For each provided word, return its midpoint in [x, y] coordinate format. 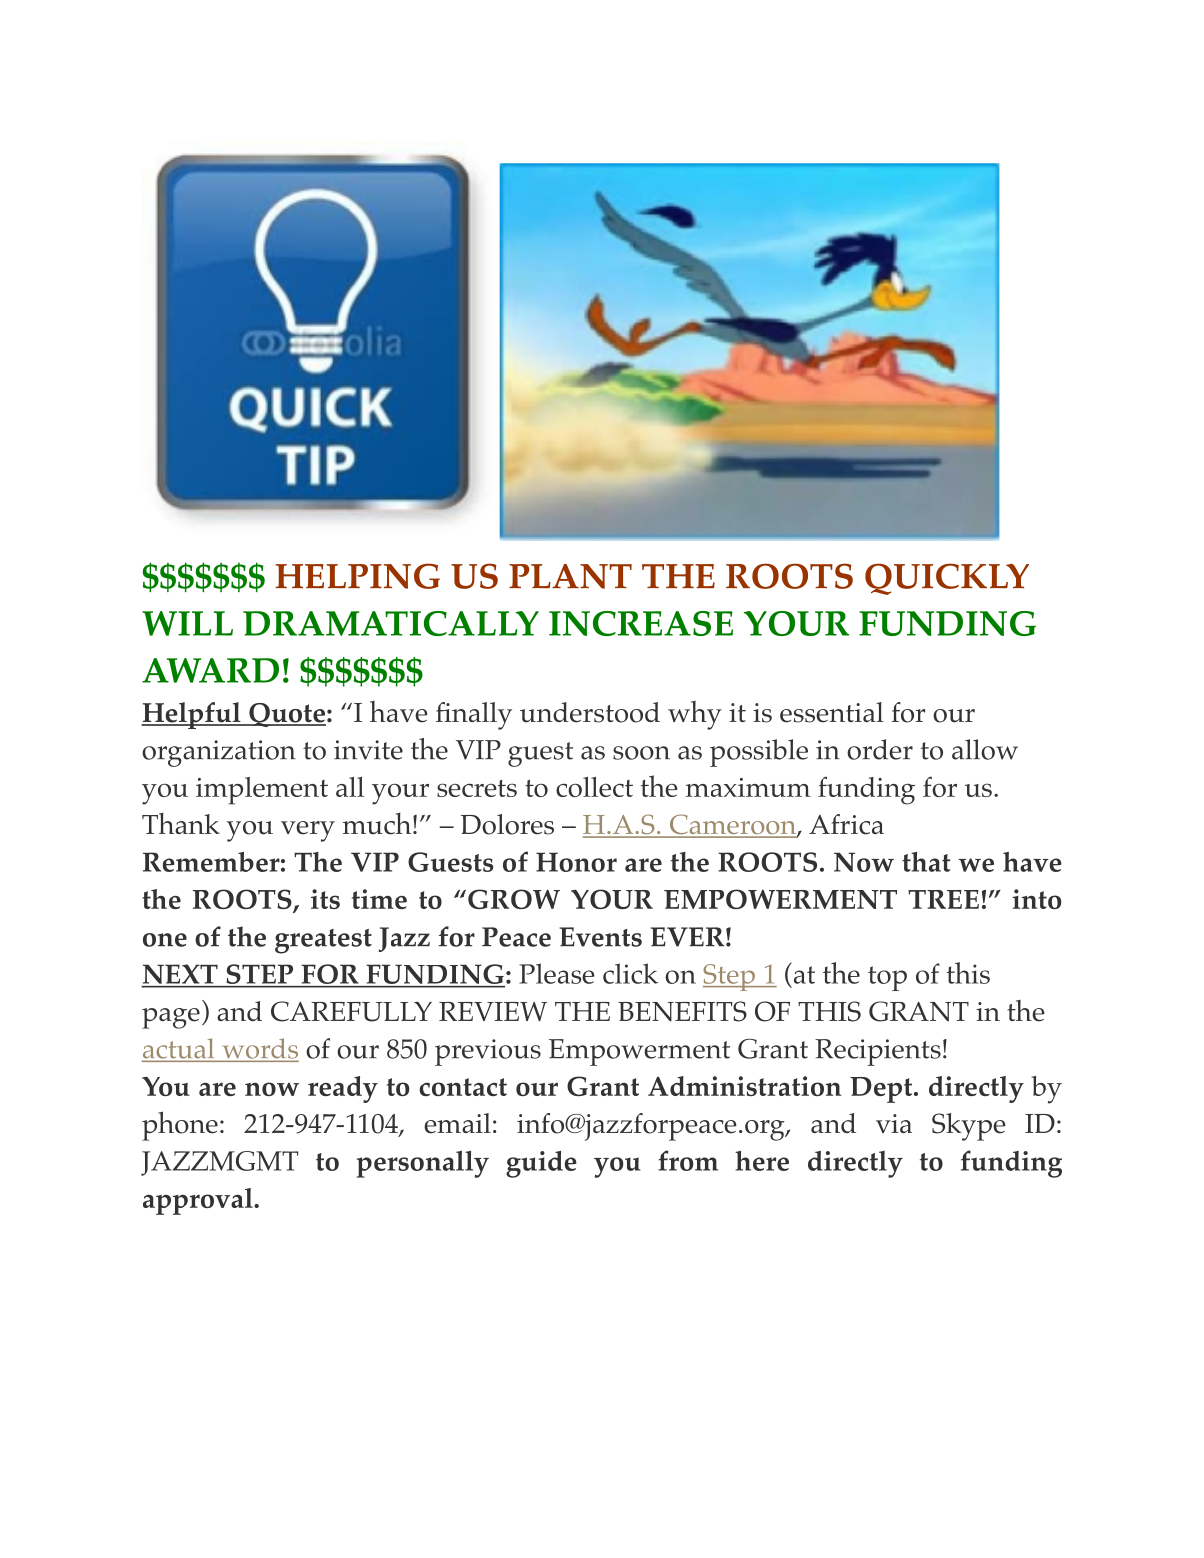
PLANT [570, 576]
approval [199, 1201]
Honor [576, 862]
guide [541, 1164]
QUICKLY [947, 579]
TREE [943, 899]
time [379, 899]
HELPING [357, 576]
